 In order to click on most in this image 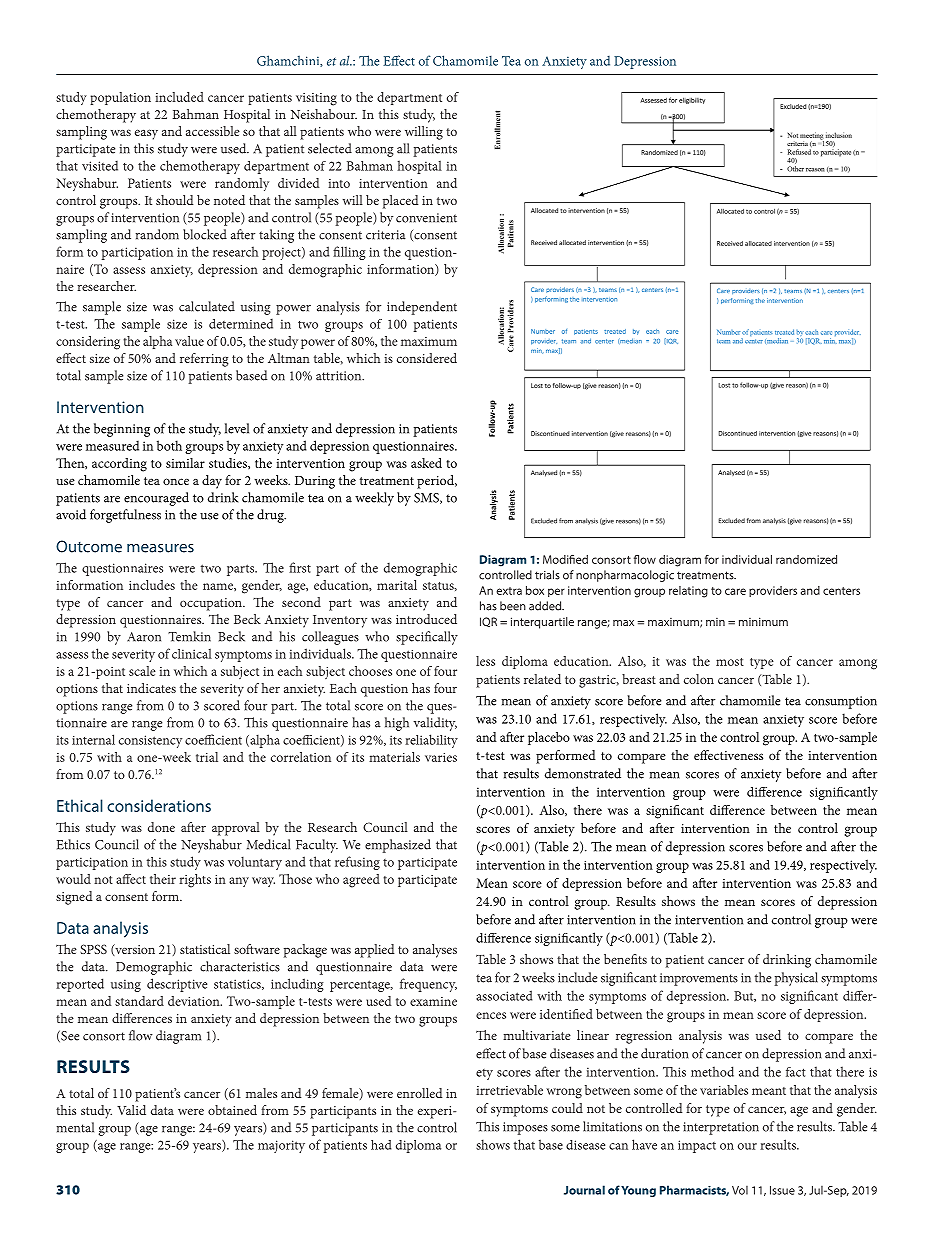, I will do `click(730, 662)`.
